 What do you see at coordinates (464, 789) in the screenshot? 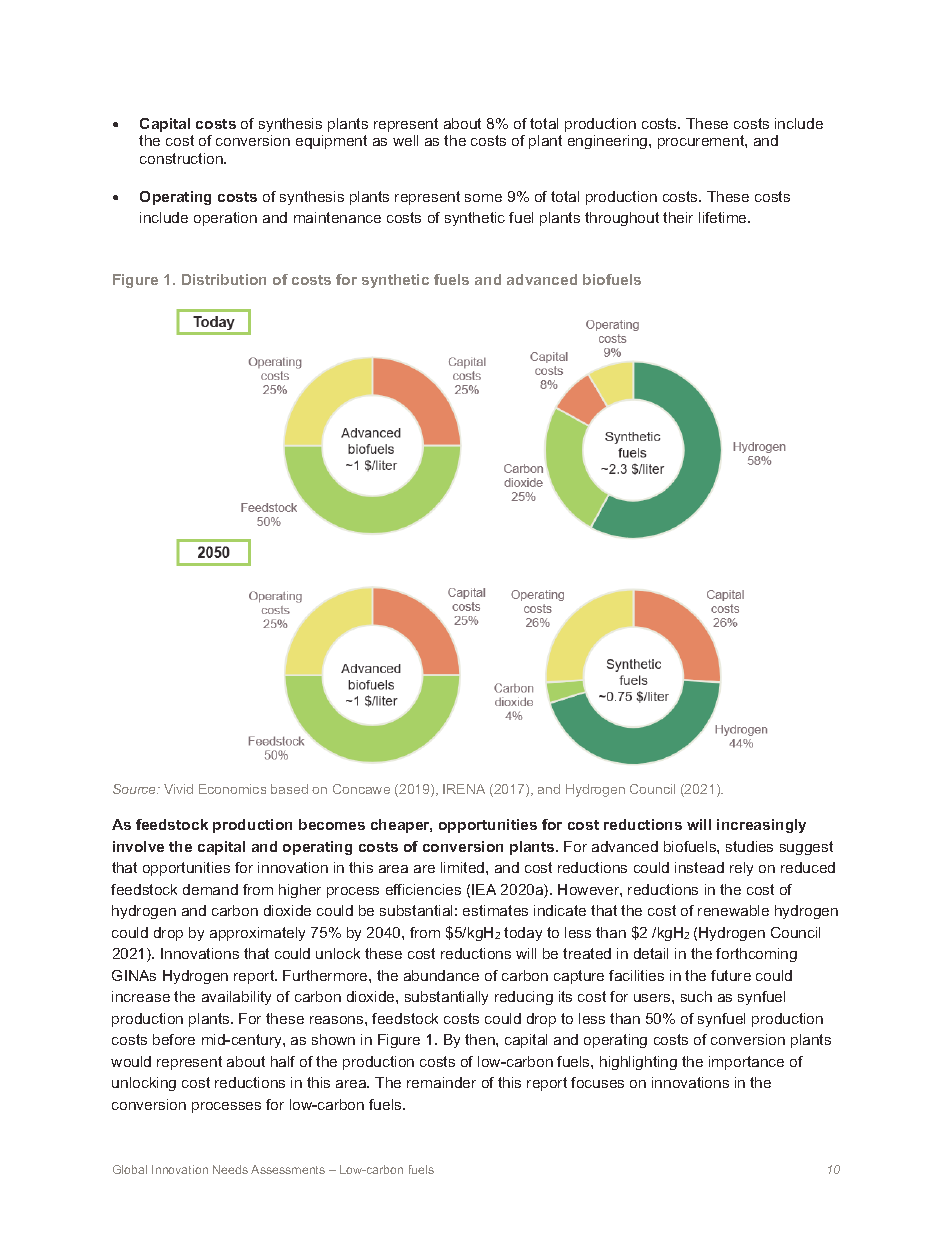
I see `IRENA` at bounding box center [464, 789].
